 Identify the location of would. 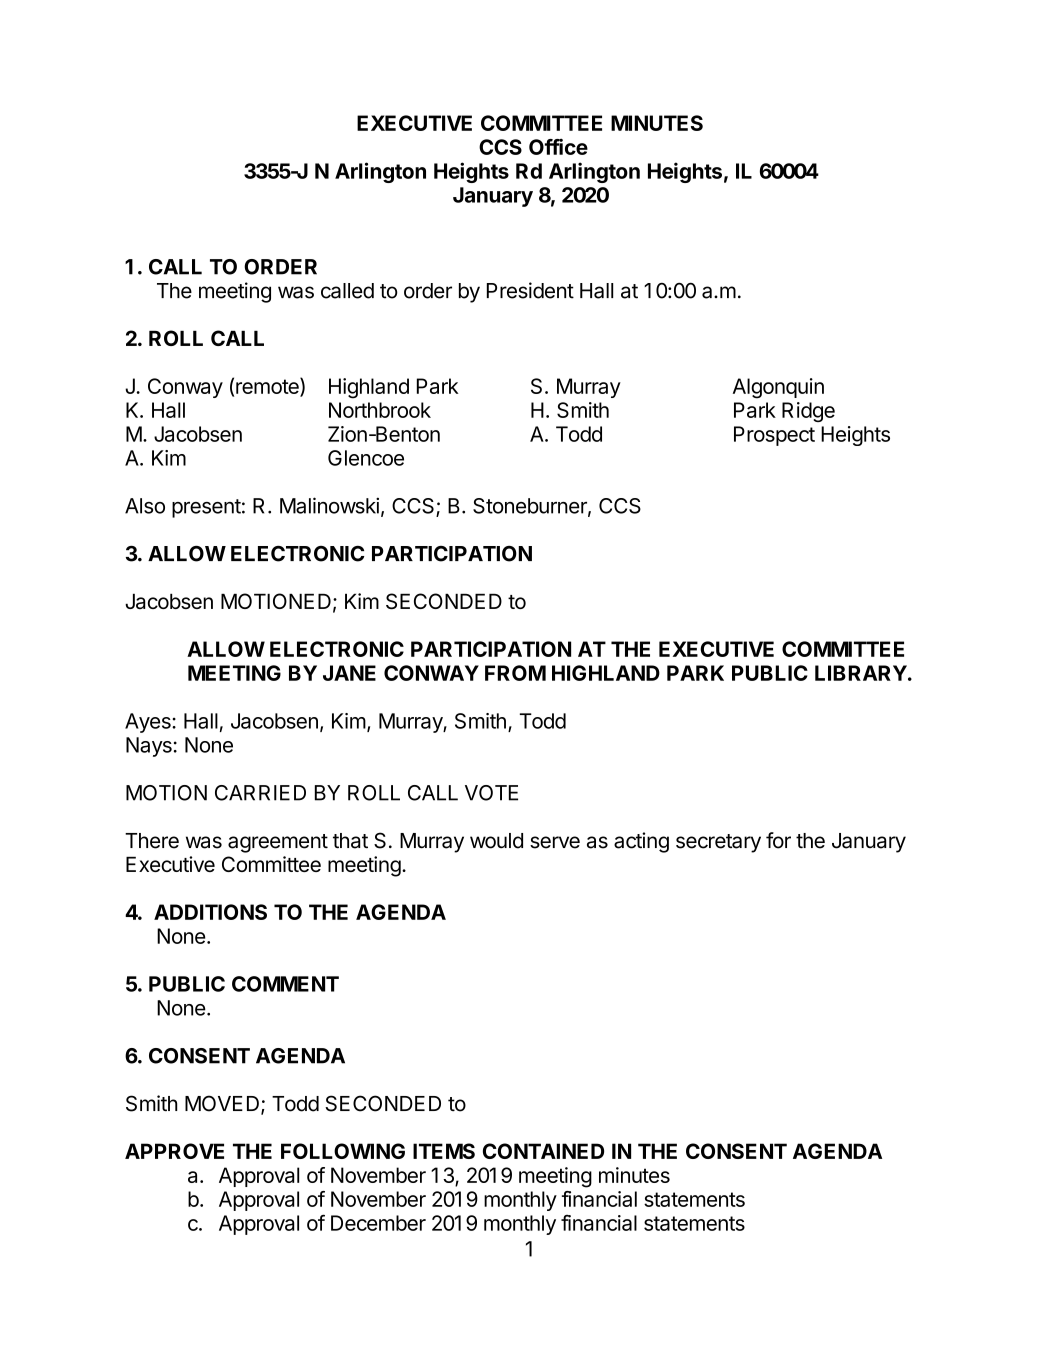
(496, 841).
